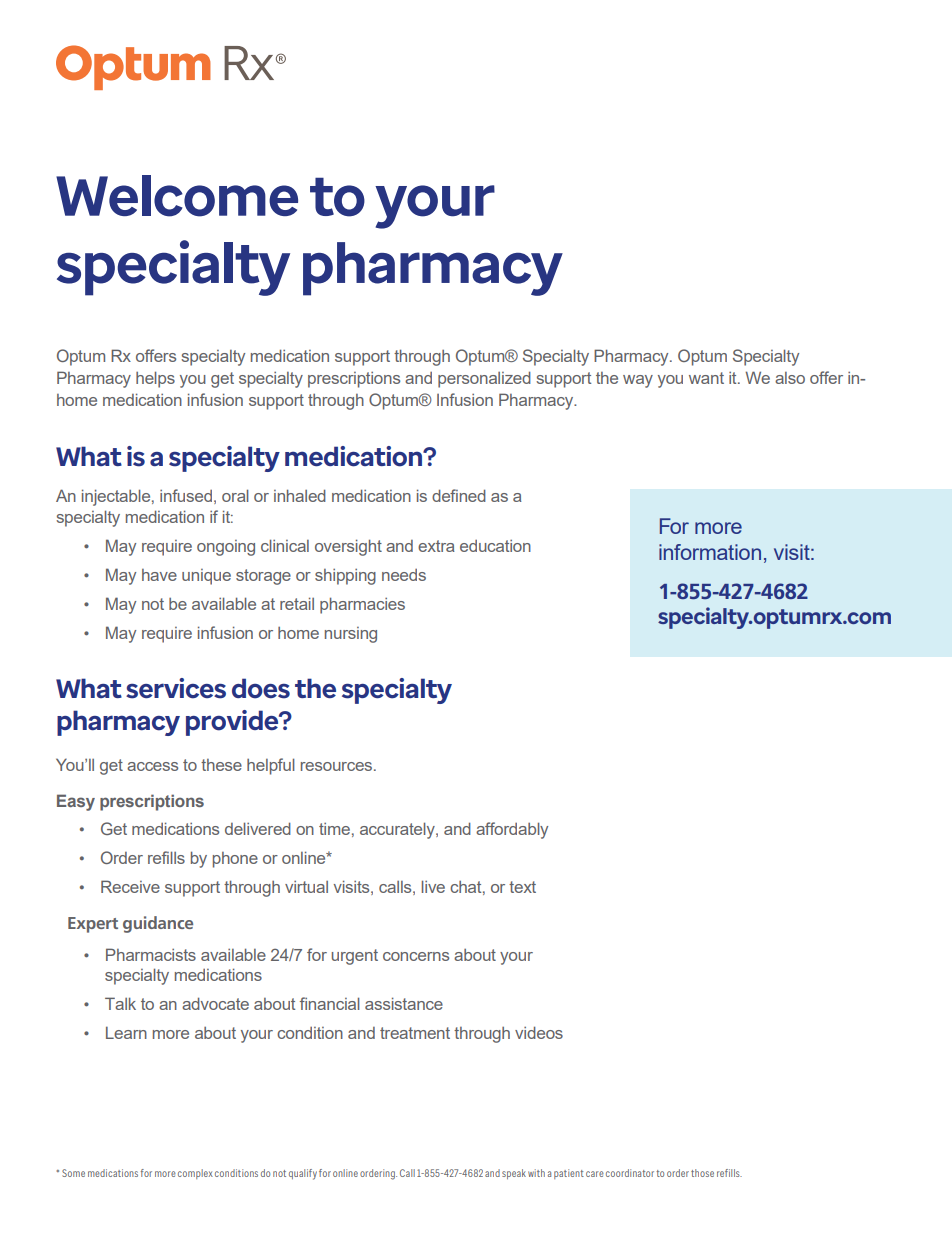 This image has height=1233, width=952. What do you see at coordinates (186, 495) in the image?
I see `infused` at bounding box center [186, 495].
